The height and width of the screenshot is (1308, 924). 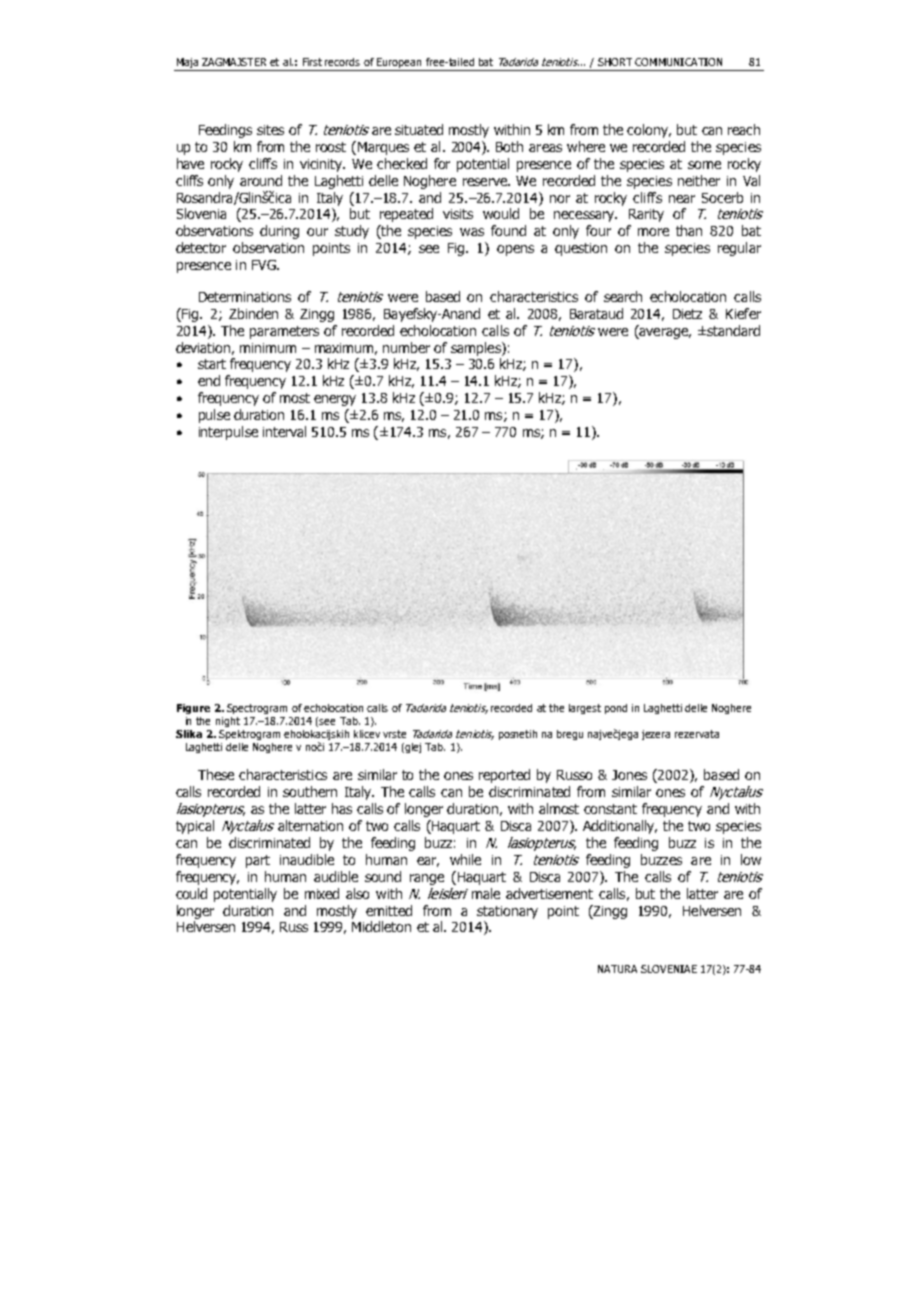 What do you see at coordinates (191, 893) in the screenshot?
I see `could` at bounding box center [191, 893].
